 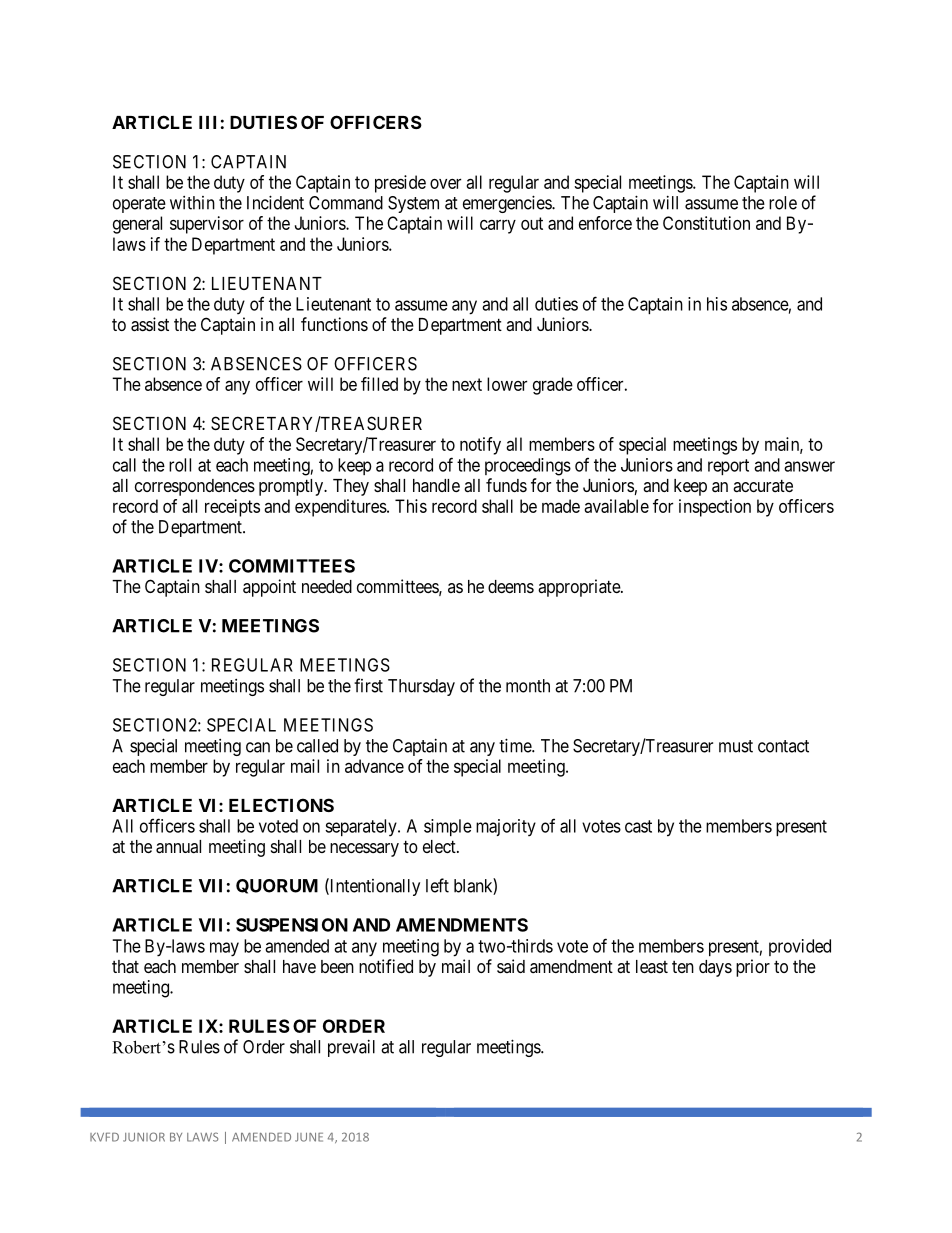 I want to click on may, so click(x=224, y=949).
